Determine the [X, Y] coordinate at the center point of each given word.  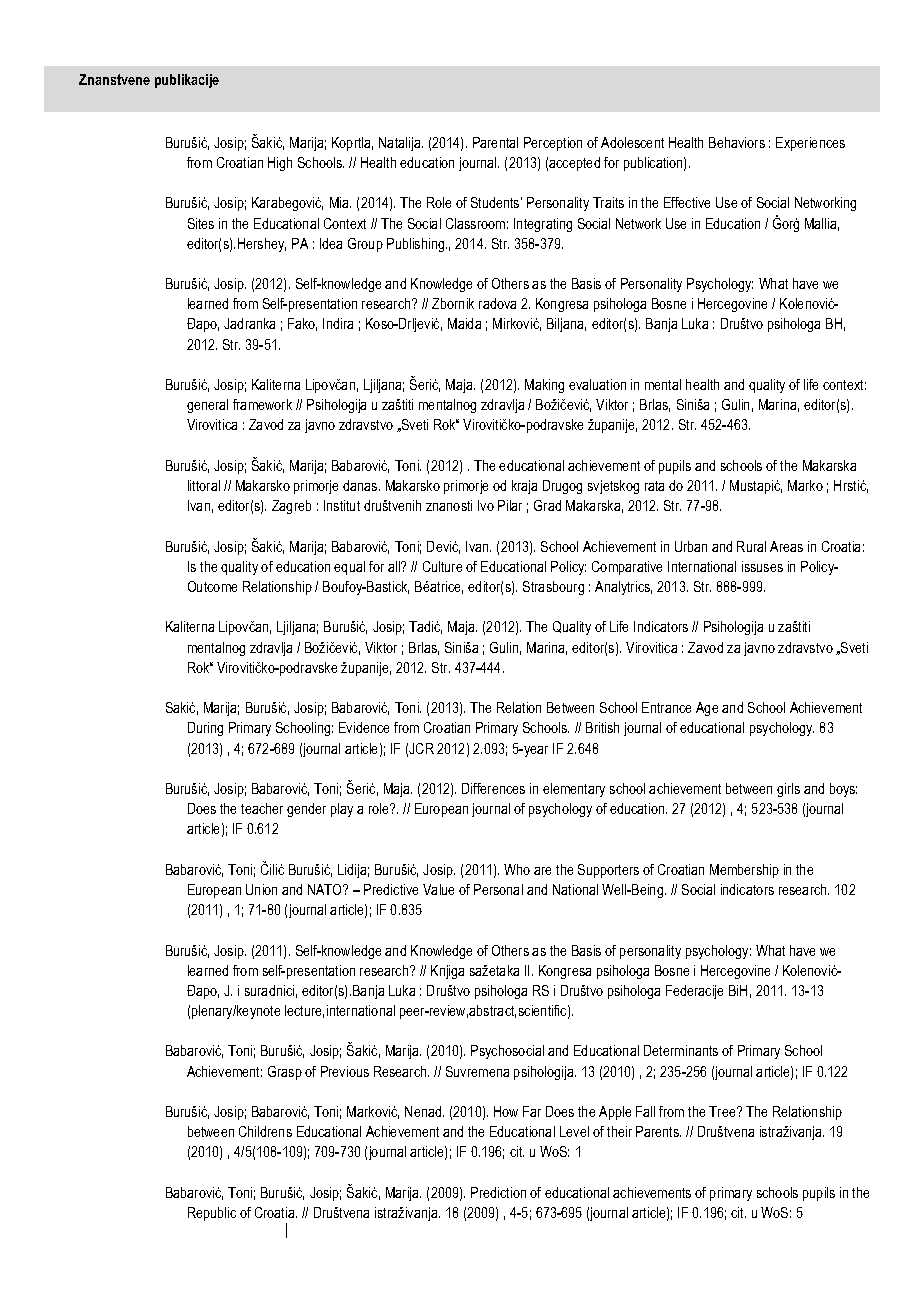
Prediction [498, 1192]
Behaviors [737, 142]
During [205, 729]
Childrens [265, 1131]
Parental [495, 142]
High [280, 164]
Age [707, 709]
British [602, 727]
